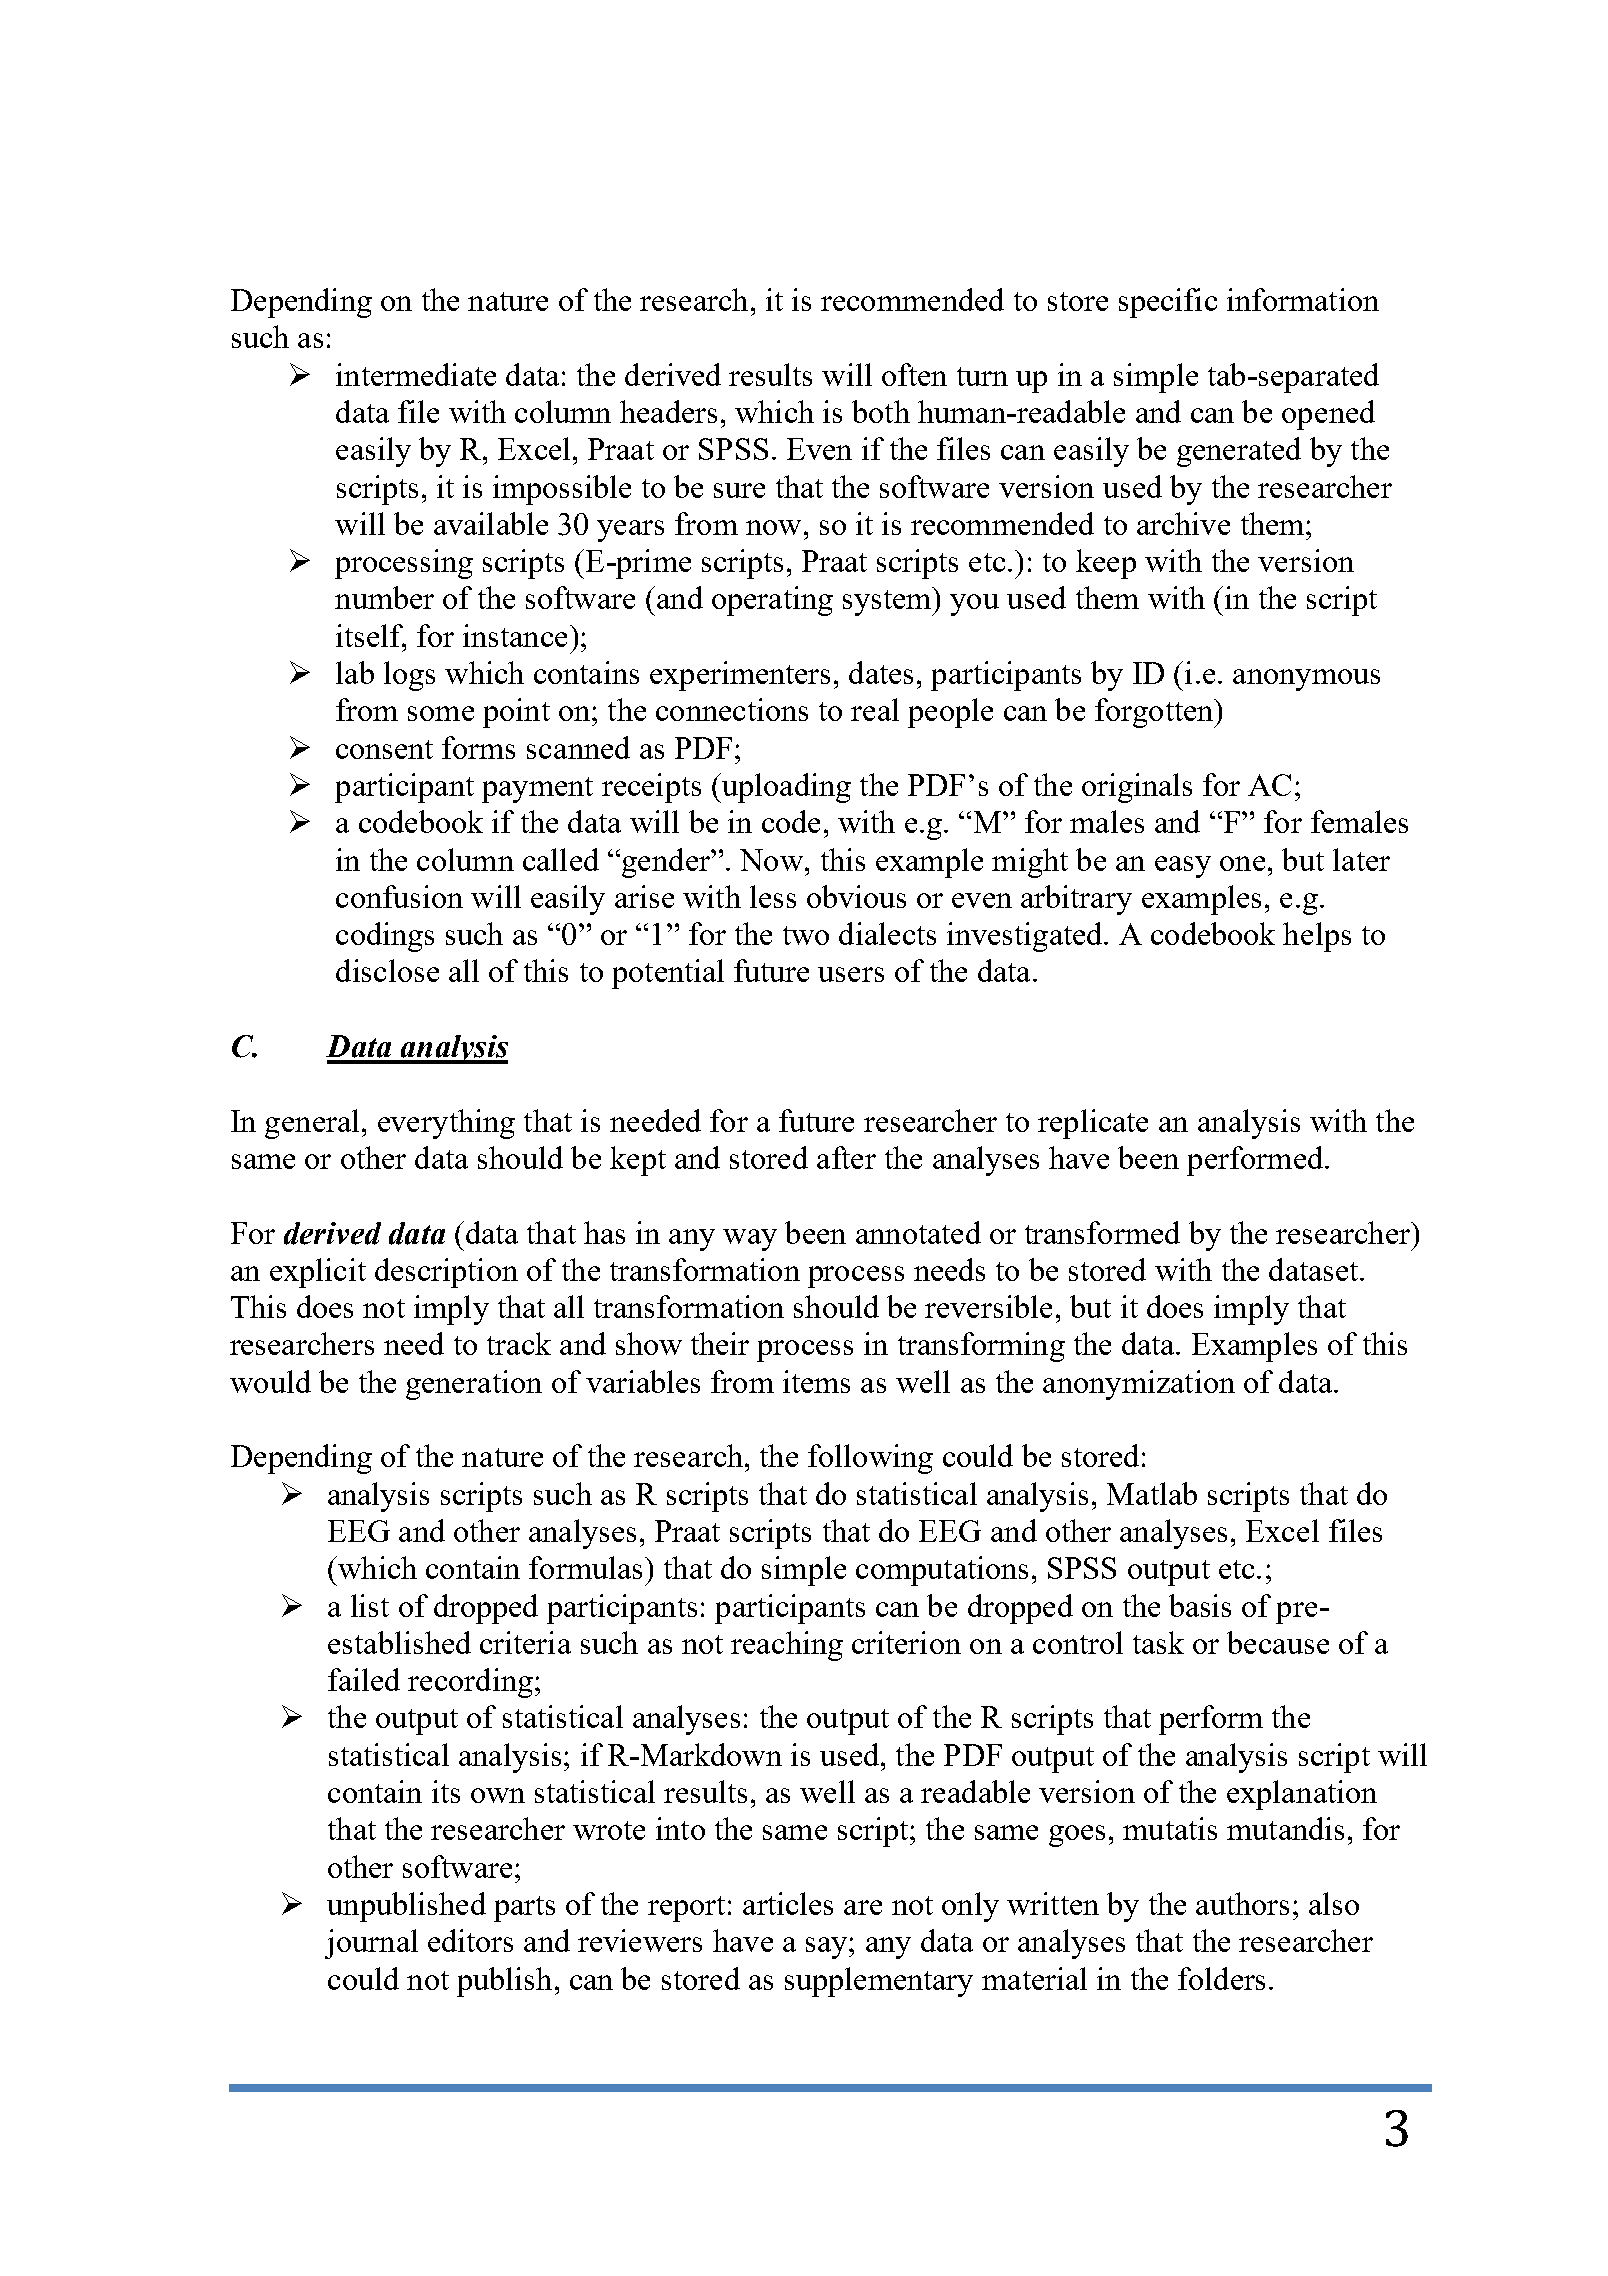 Image resolution: width=1608 pixels, height=2276 pixels. What do you see at coordinates (371, 1944) in the document?
I see `journal` at bounding box center [371, 1944].
